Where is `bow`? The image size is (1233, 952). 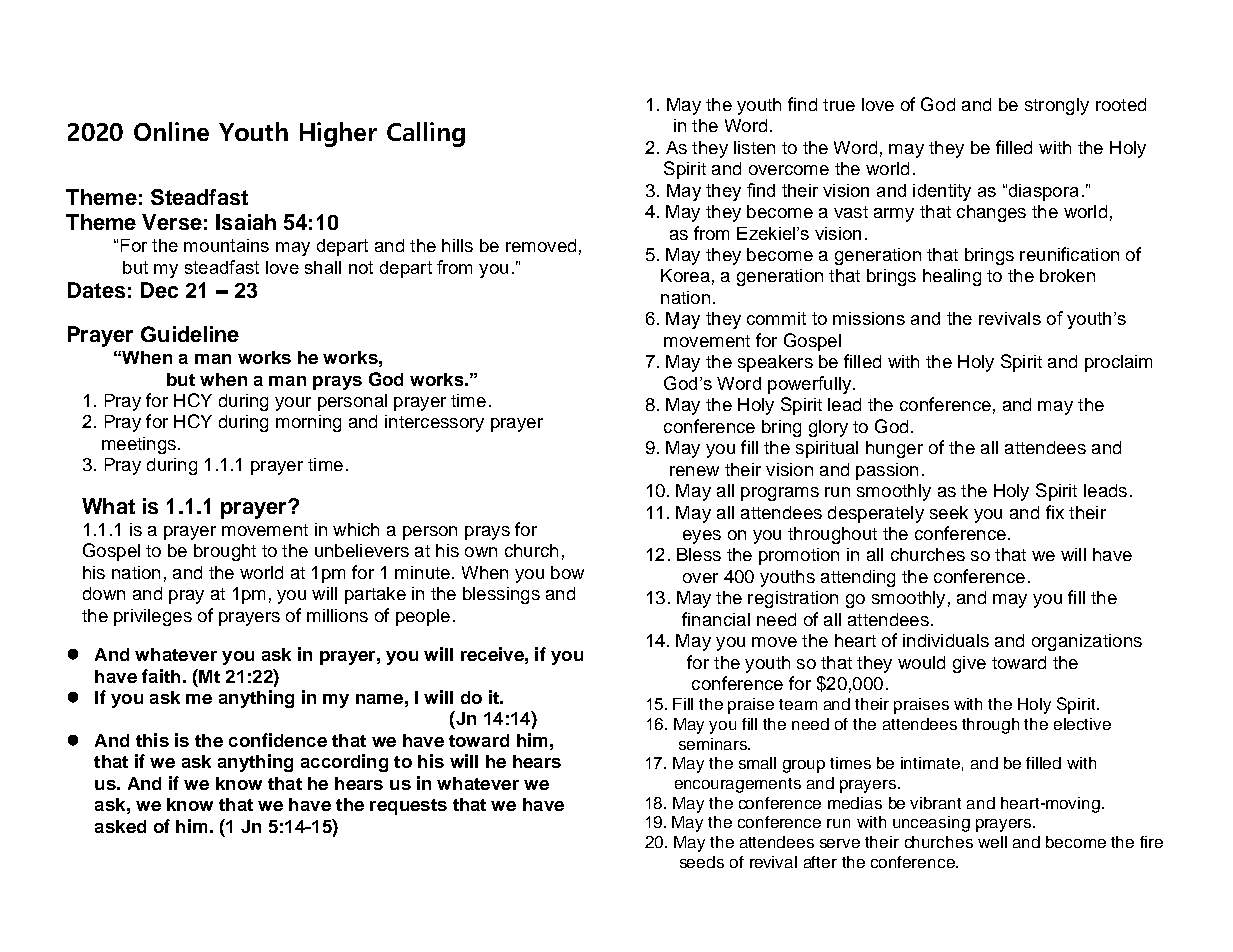 bow is located at coordinates (567, 572).
